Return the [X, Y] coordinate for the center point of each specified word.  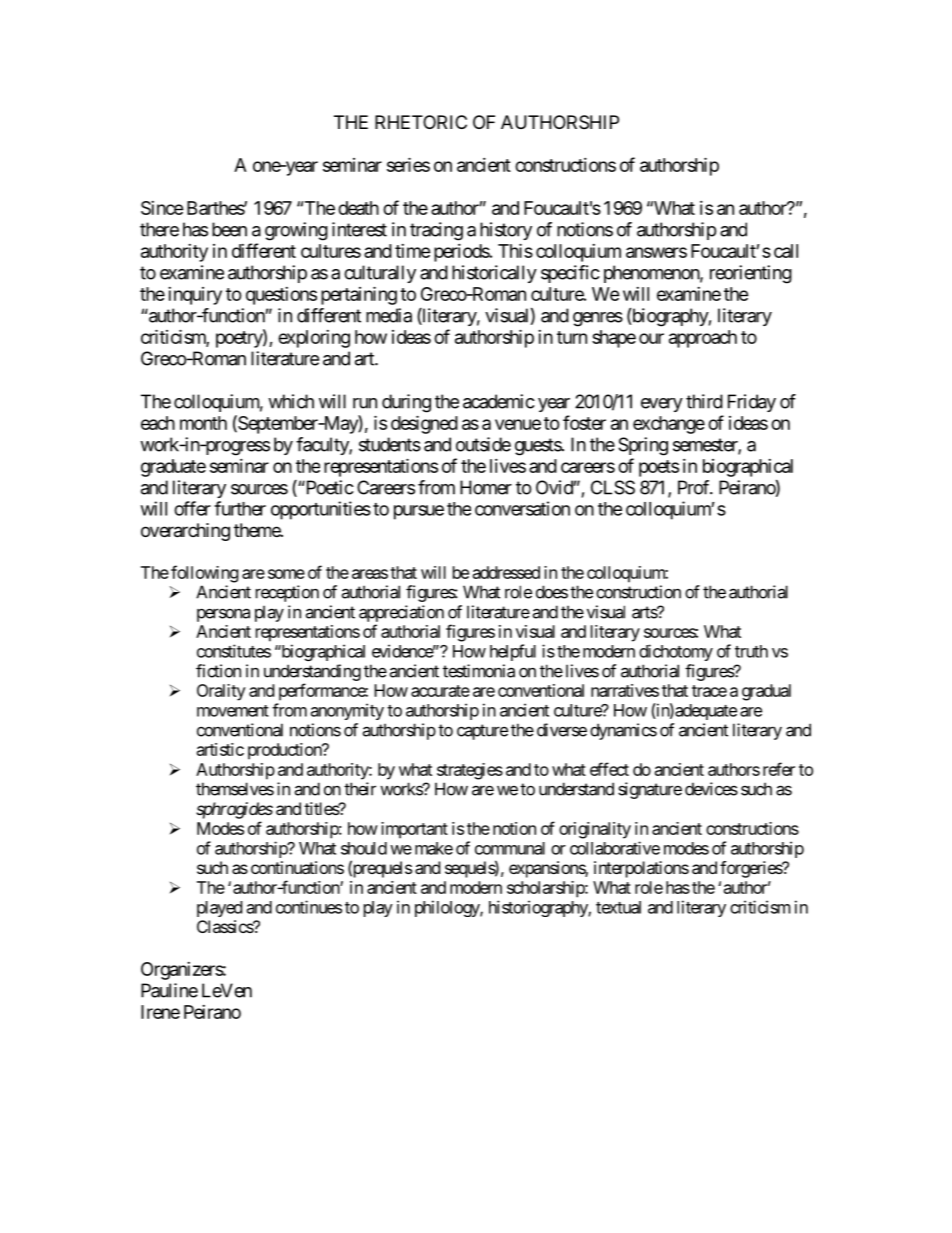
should [364, 848]
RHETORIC [421, 122]
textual [618, 907]
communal [510, 848]
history [506, 231]
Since [162, 208]
